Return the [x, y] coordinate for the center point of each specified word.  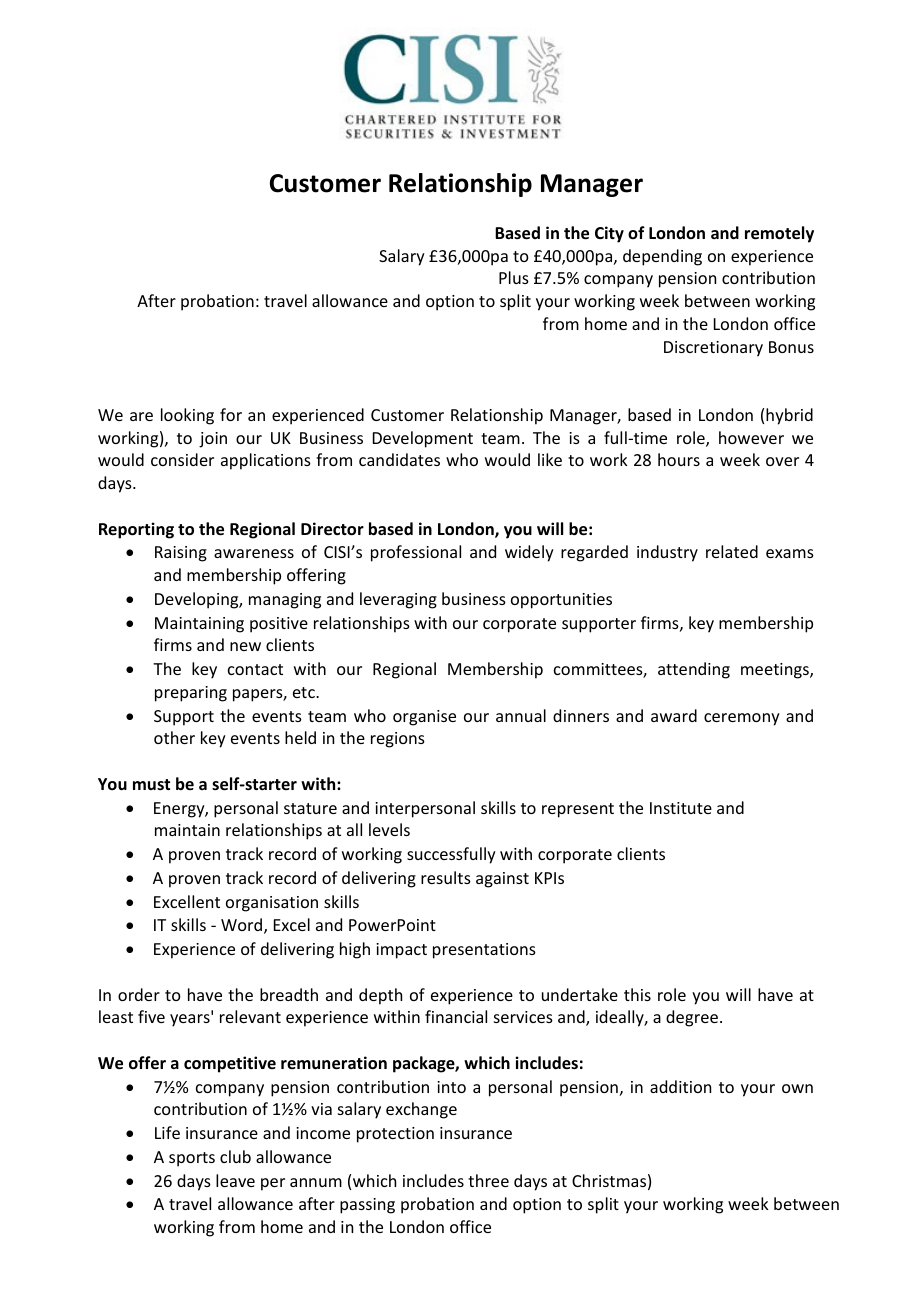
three [488, 1180]
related [732, 551]
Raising [181, 554]
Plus [514, 277]
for [231, 414]
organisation [272, 904]
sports [192, 1159]
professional [416, 553]
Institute [681, 808]
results [446, 877]
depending [662, 257]
